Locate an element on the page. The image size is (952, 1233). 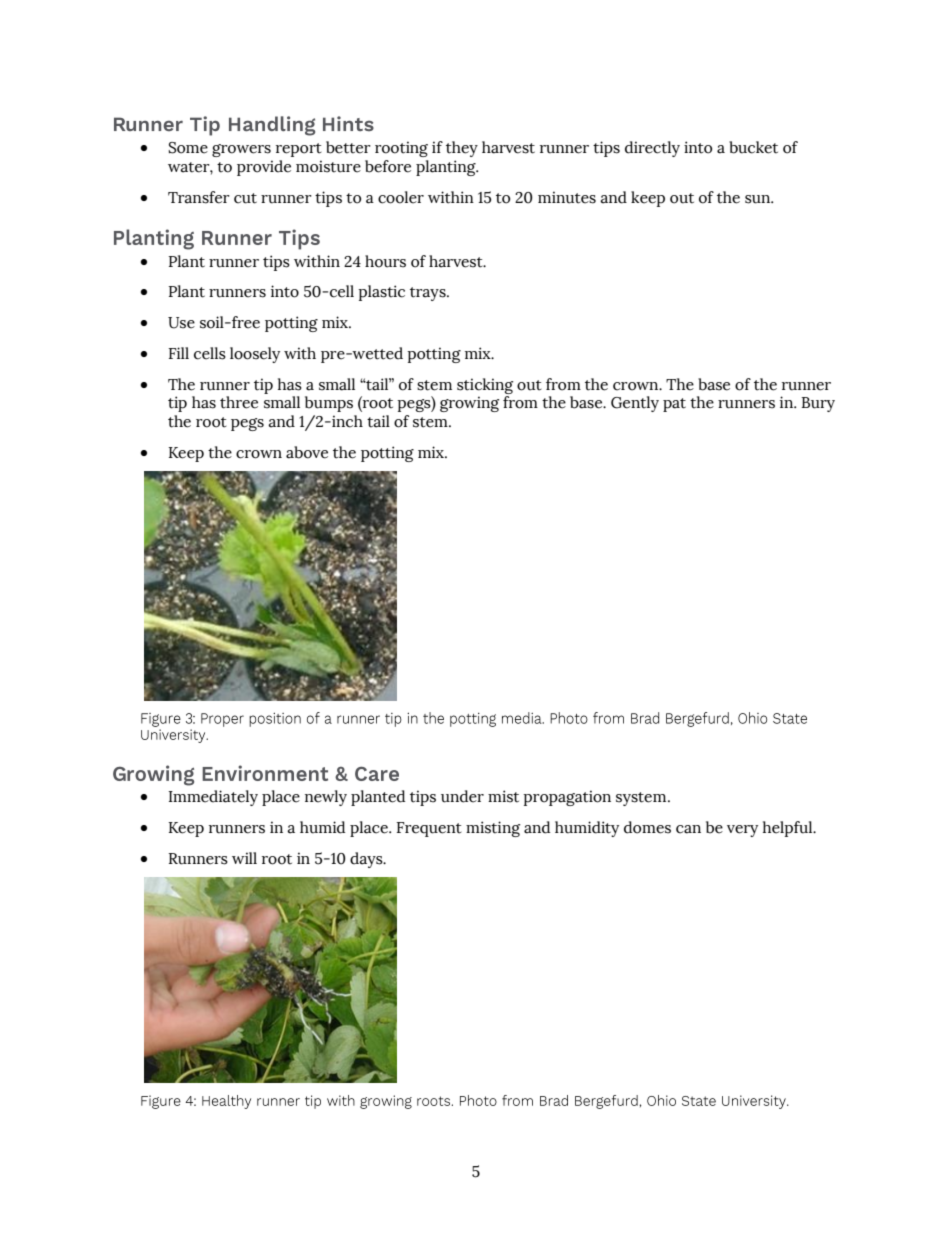
sun is located at coordinates (759, 199).
